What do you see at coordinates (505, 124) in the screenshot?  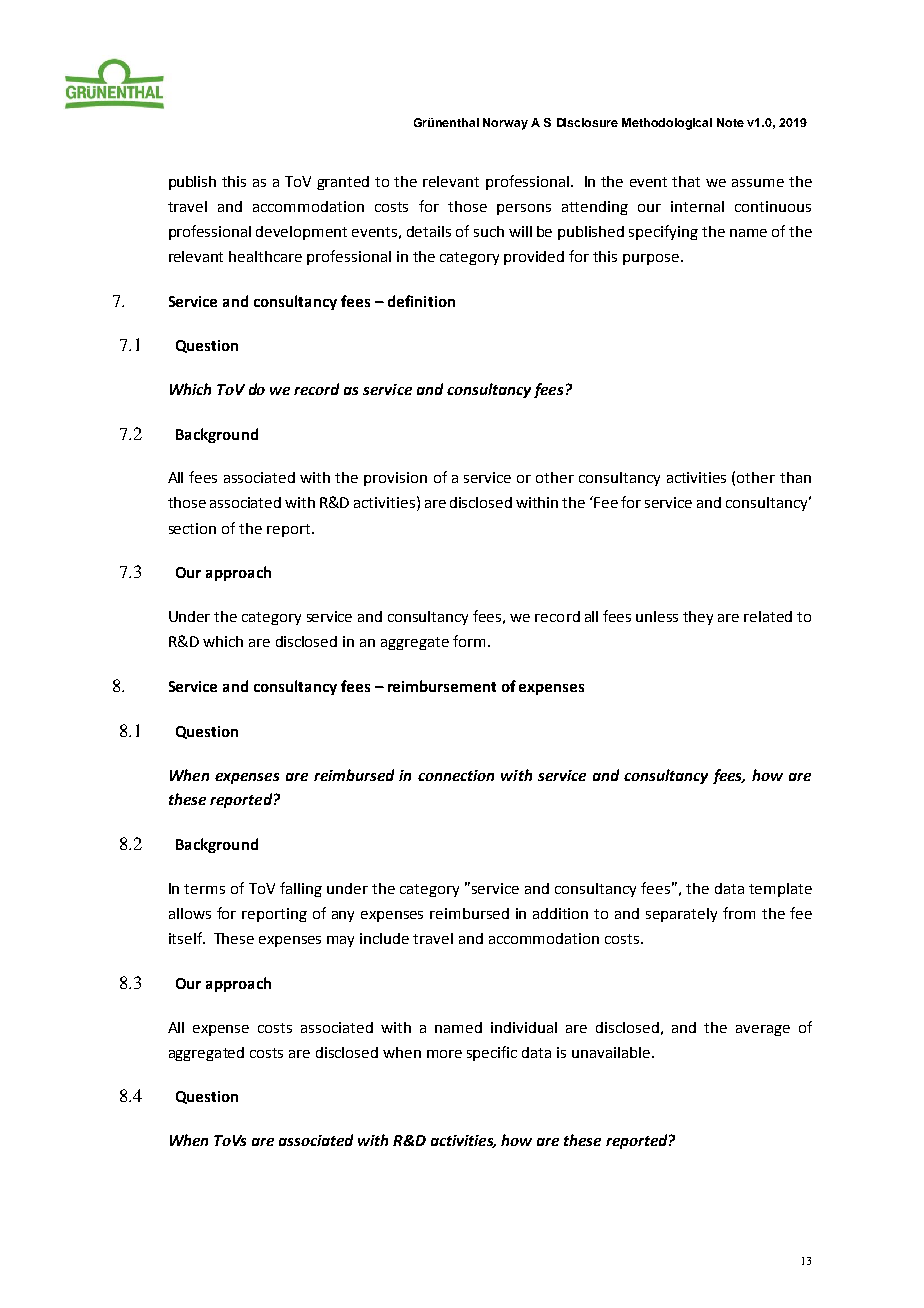 I see `Norway` at bounding box center [505, 124].
